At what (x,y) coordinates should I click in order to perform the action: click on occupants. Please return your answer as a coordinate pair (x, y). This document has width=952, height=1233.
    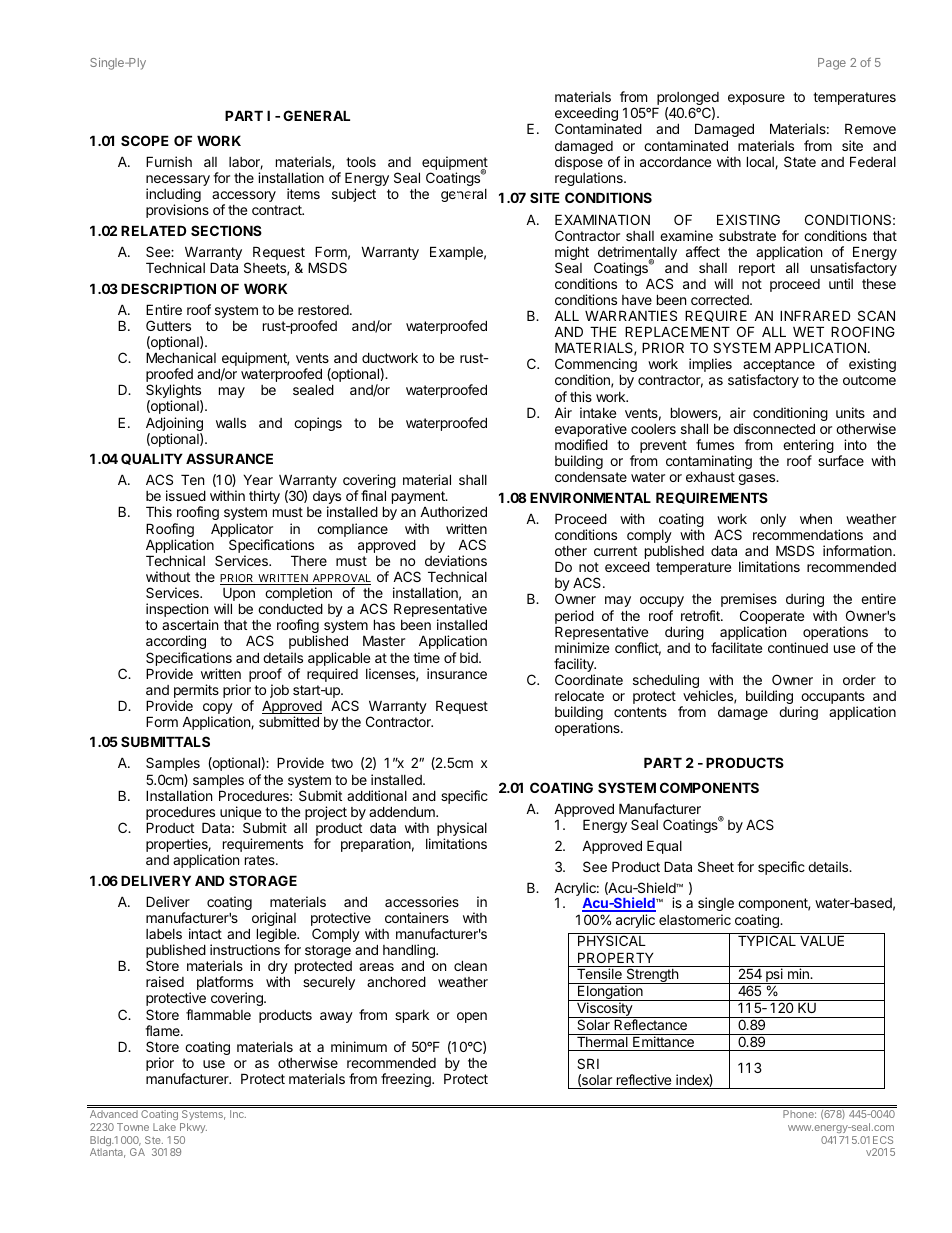
    Looking at the image, I should click on (832, 699).
